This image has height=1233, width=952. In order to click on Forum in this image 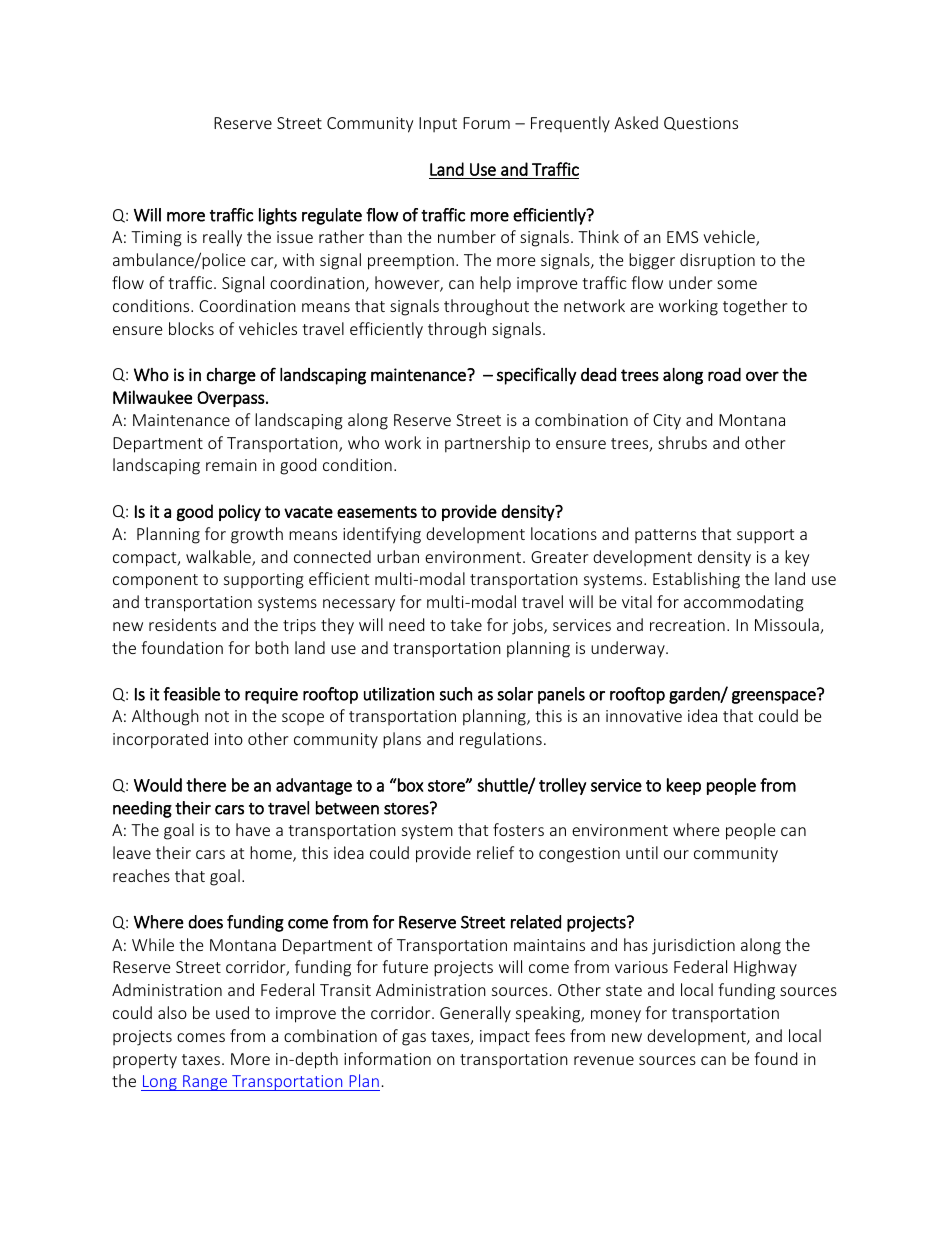, I will do `click(486, 123)`.
